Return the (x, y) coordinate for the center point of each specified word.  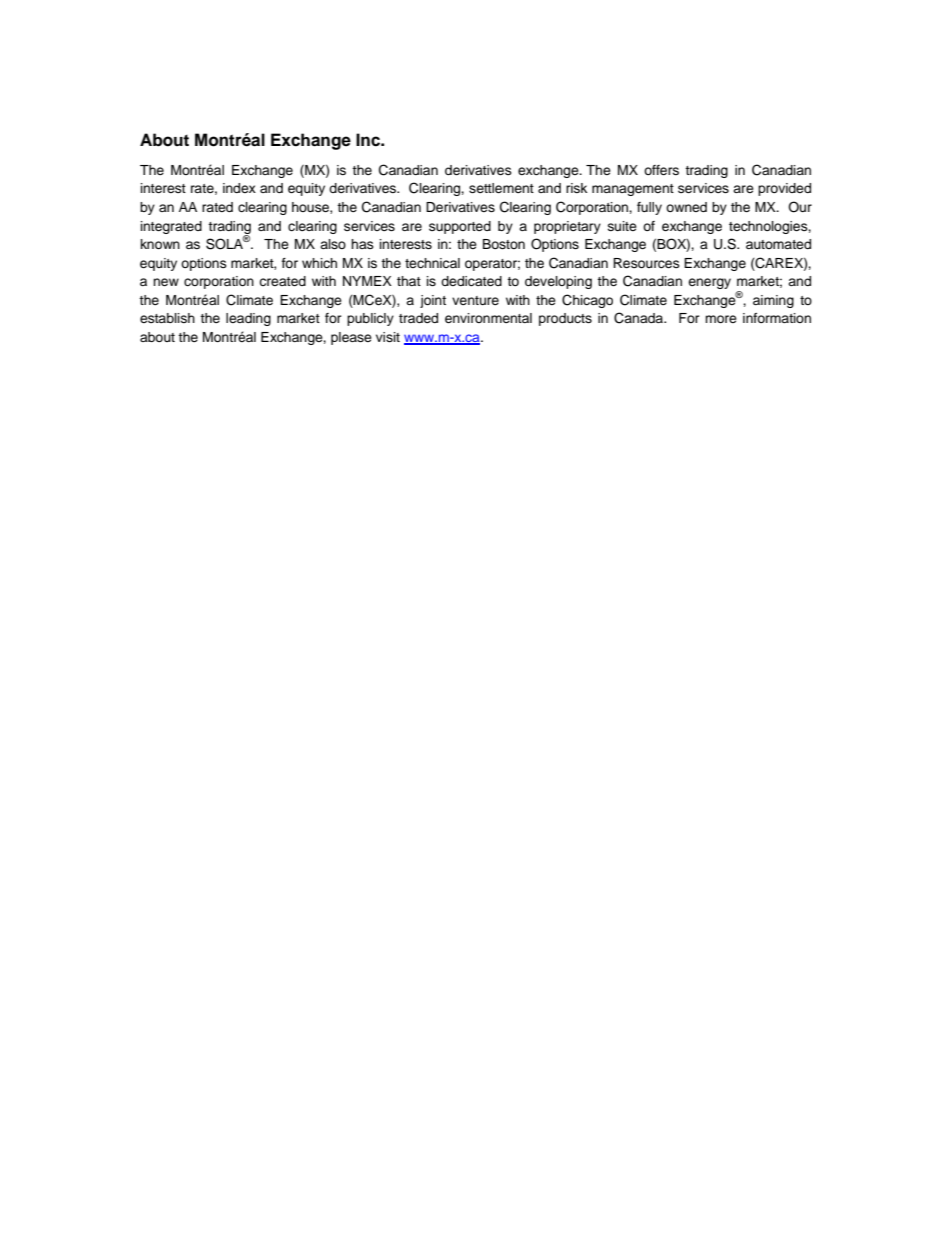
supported (460, 227)
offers (661, 170)
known (160, 244)
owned (686, 207)
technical (432, 263)
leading (248, 319)
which (319, 263)
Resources (646, 263)
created (282, 281)
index (239, 188)
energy (709, 283)
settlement (501, 188)
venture (475, 300)
